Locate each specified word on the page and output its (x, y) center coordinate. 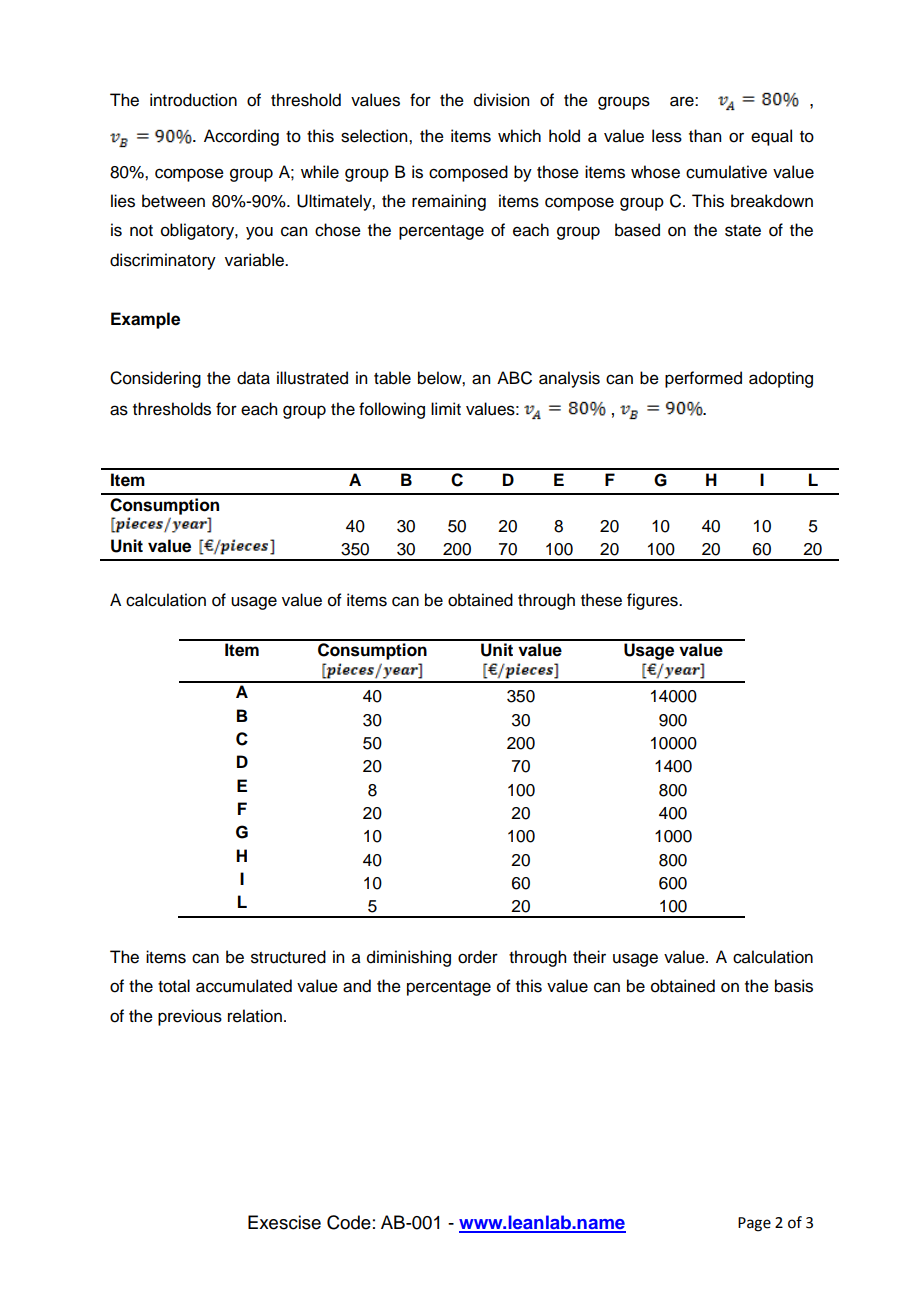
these (601, 600)
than (705, 136)
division (501, 100)
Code (349, 1222)
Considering (155, 379)
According (241, 137)
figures (653, 601)
